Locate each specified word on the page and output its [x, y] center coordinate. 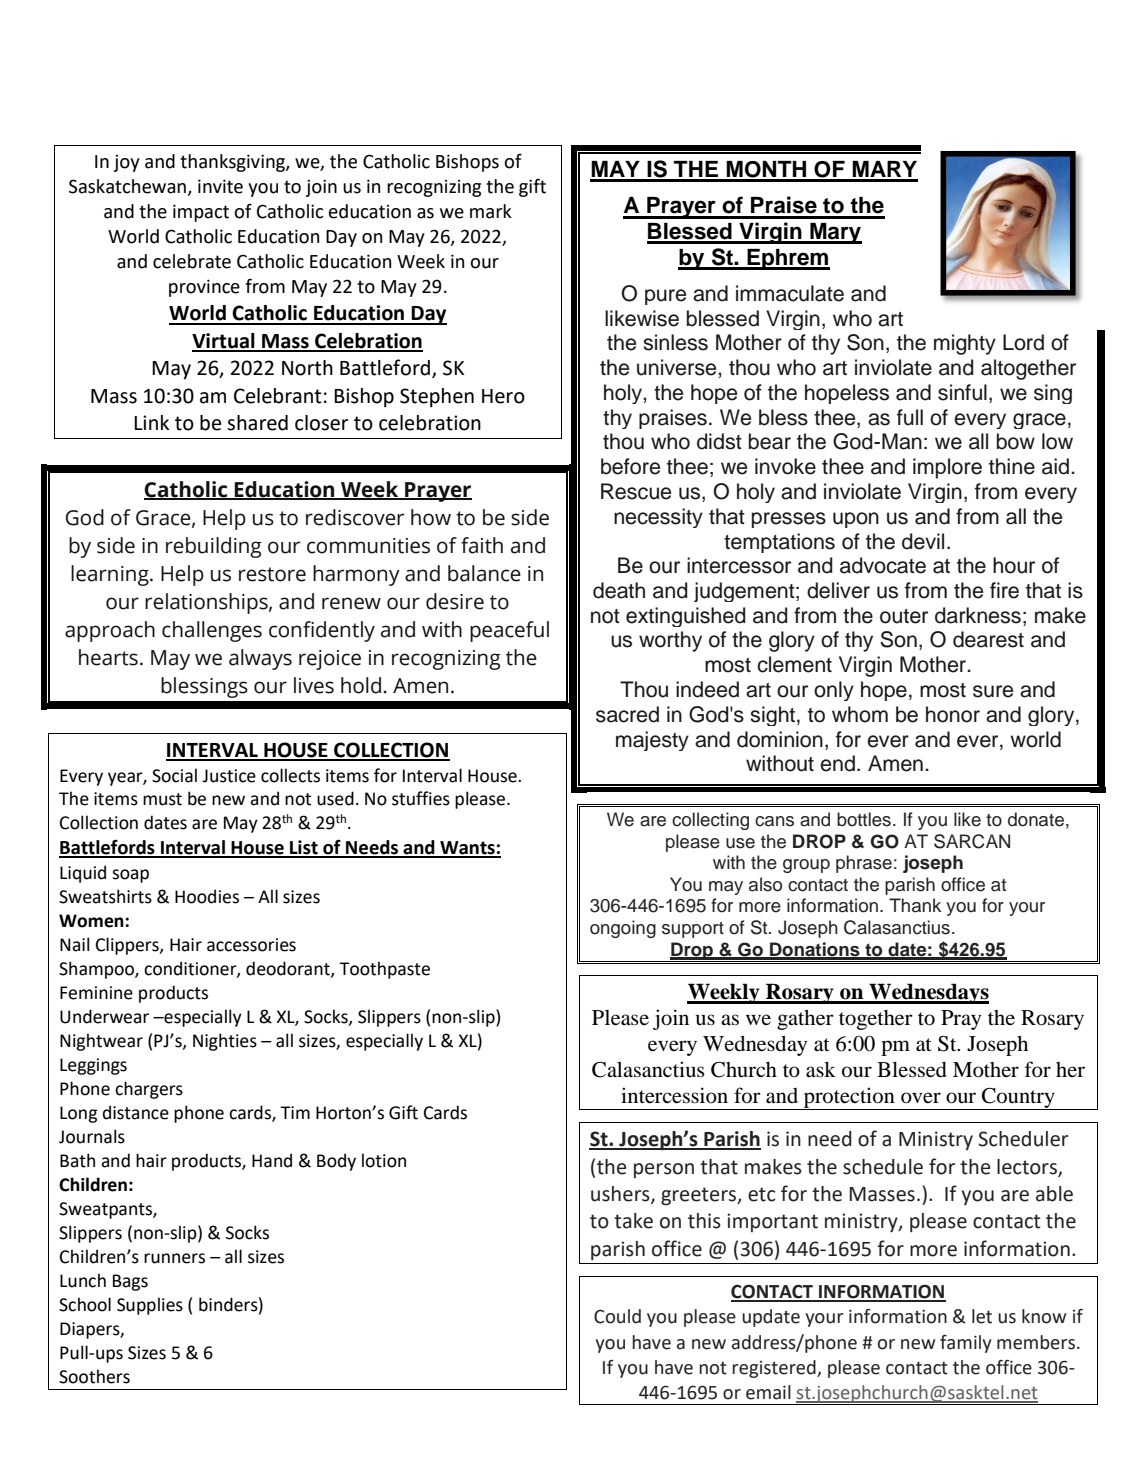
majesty [652, 741]
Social [174, 775]
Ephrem [787, 259]
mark [491, 211]
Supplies [150, 1306]
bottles [864, 819]
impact [201, 213]
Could [617, 1316]
